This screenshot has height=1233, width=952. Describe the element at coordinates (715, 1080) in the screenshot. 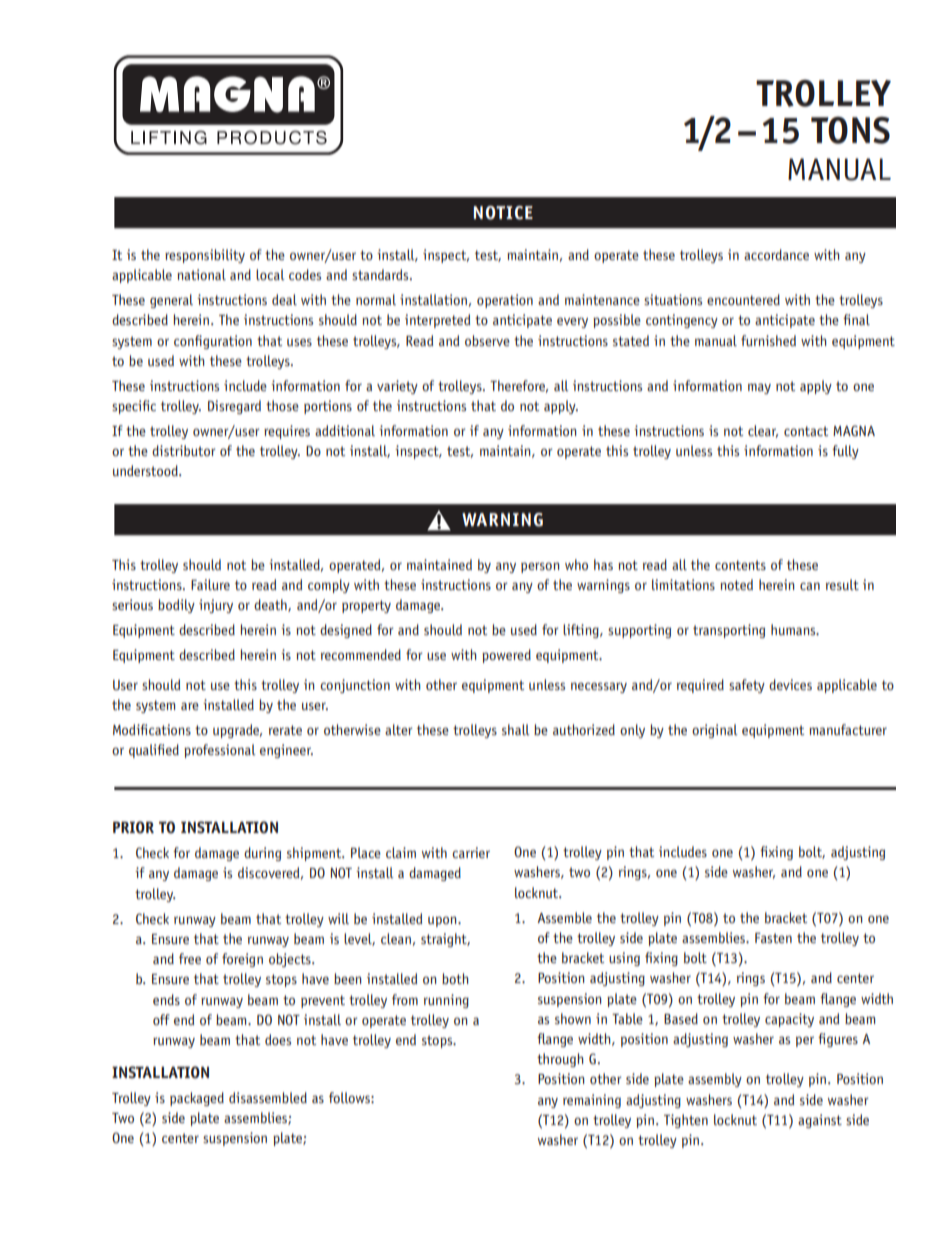

I see `assembly` at that location.
